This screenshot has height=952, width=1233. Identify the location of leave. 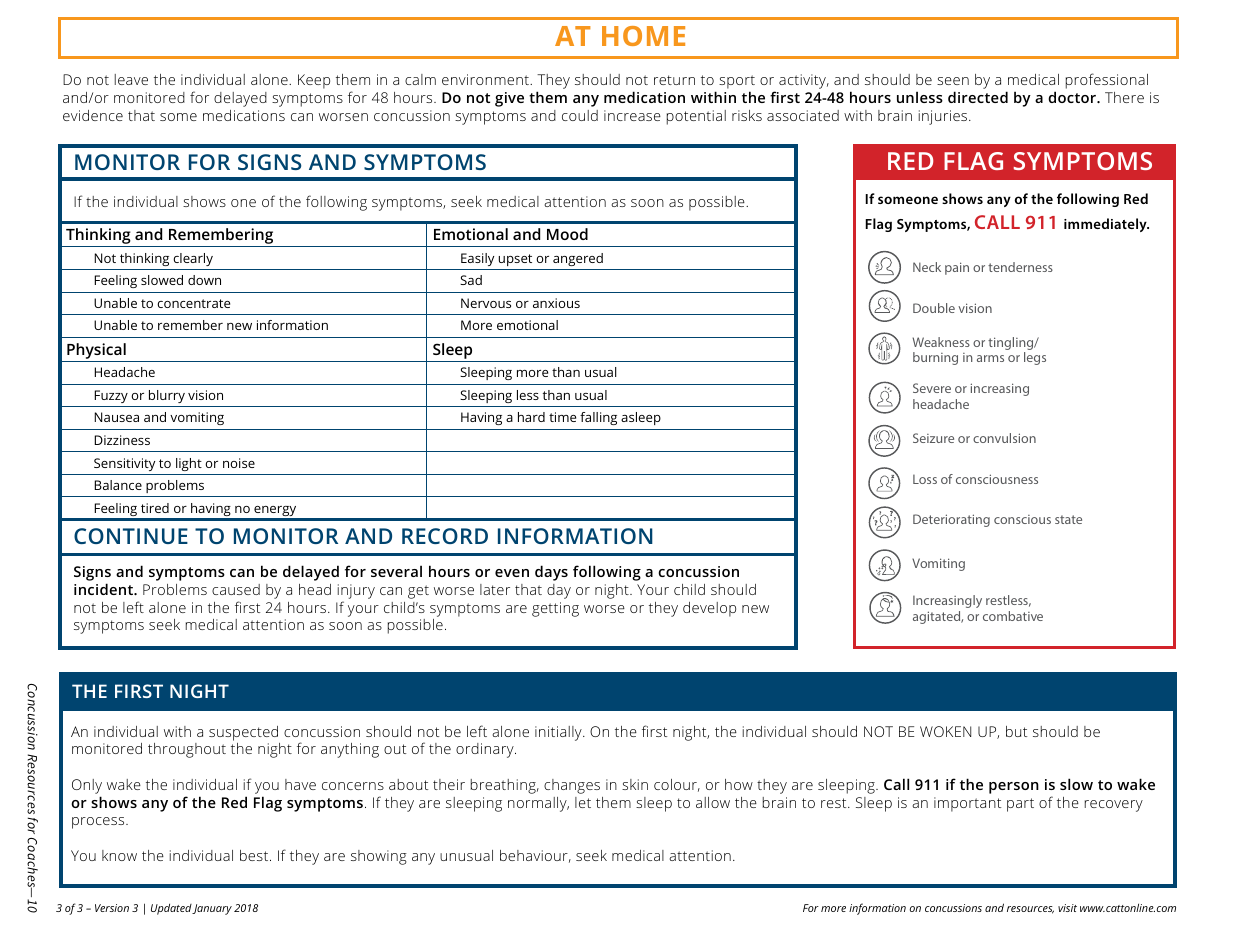
(131, 79).
